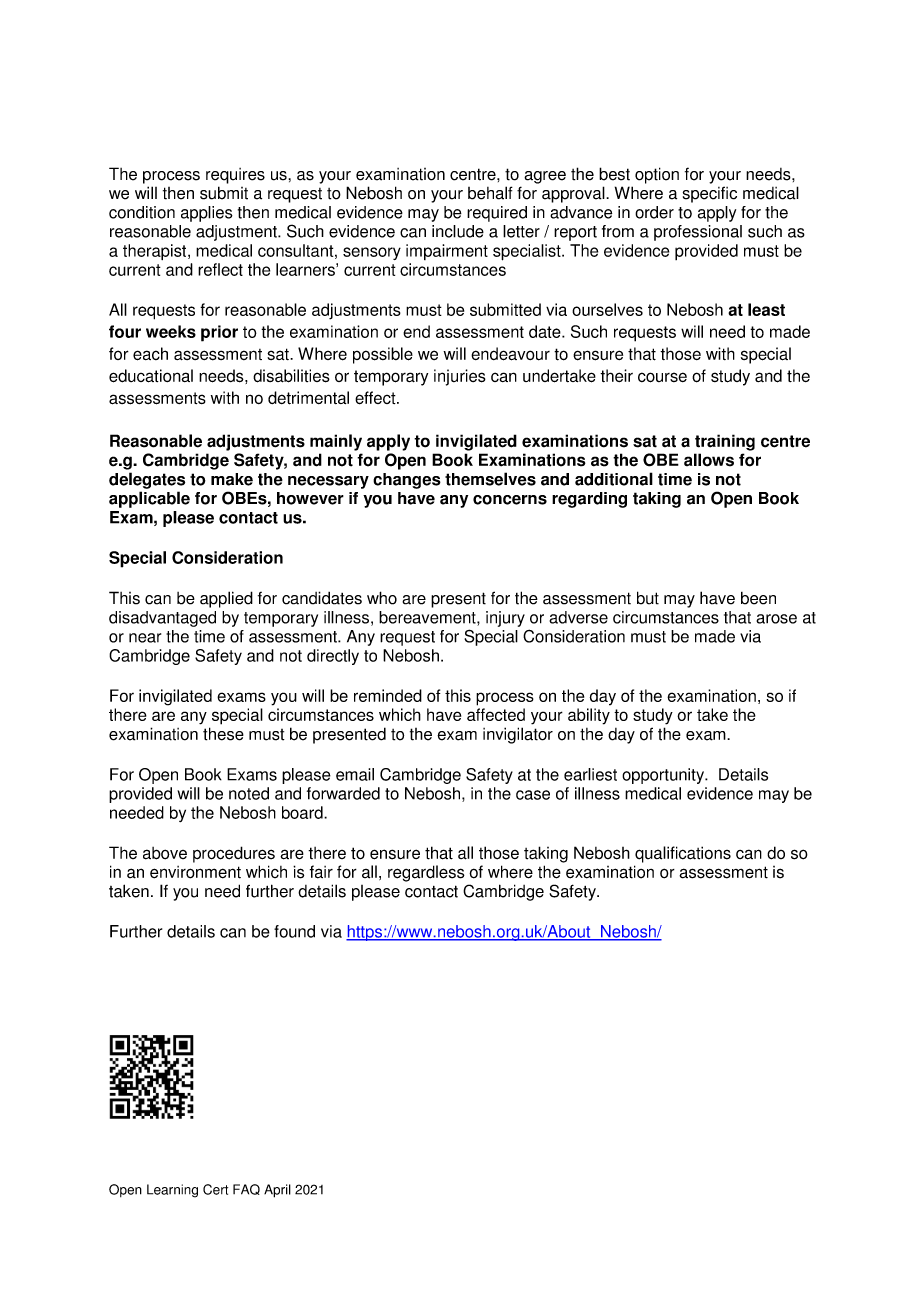  I want to click on applicable, so click(149, 499).
